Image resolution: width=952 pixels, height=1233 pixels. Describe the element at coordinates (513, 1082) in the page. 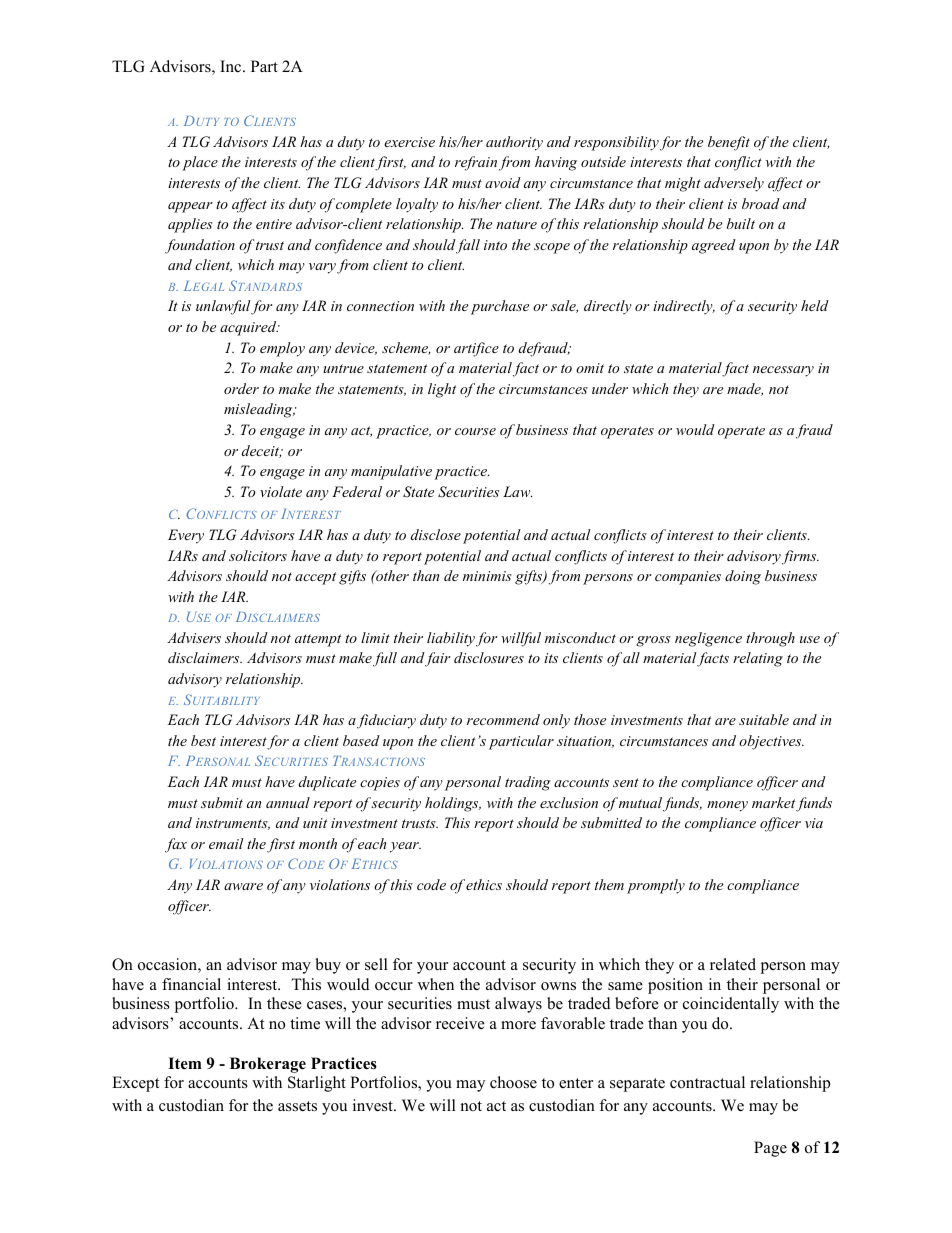

I see `choose` at that location.
